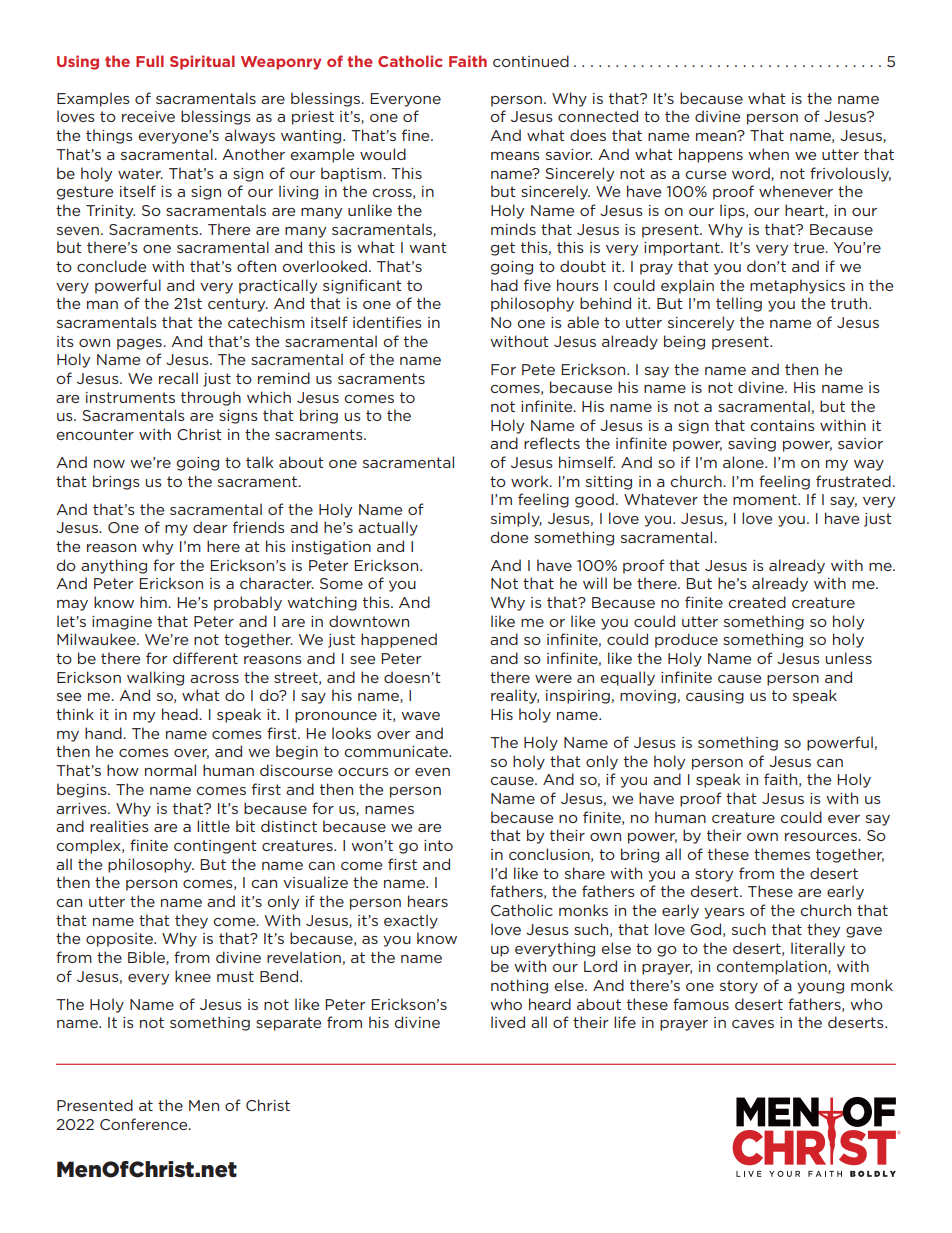 The height and width of the document is (1233, 952). What do you see at coordinates (753, 1024) in the document?
I see `caves` at bounding box center [753, 1024].
